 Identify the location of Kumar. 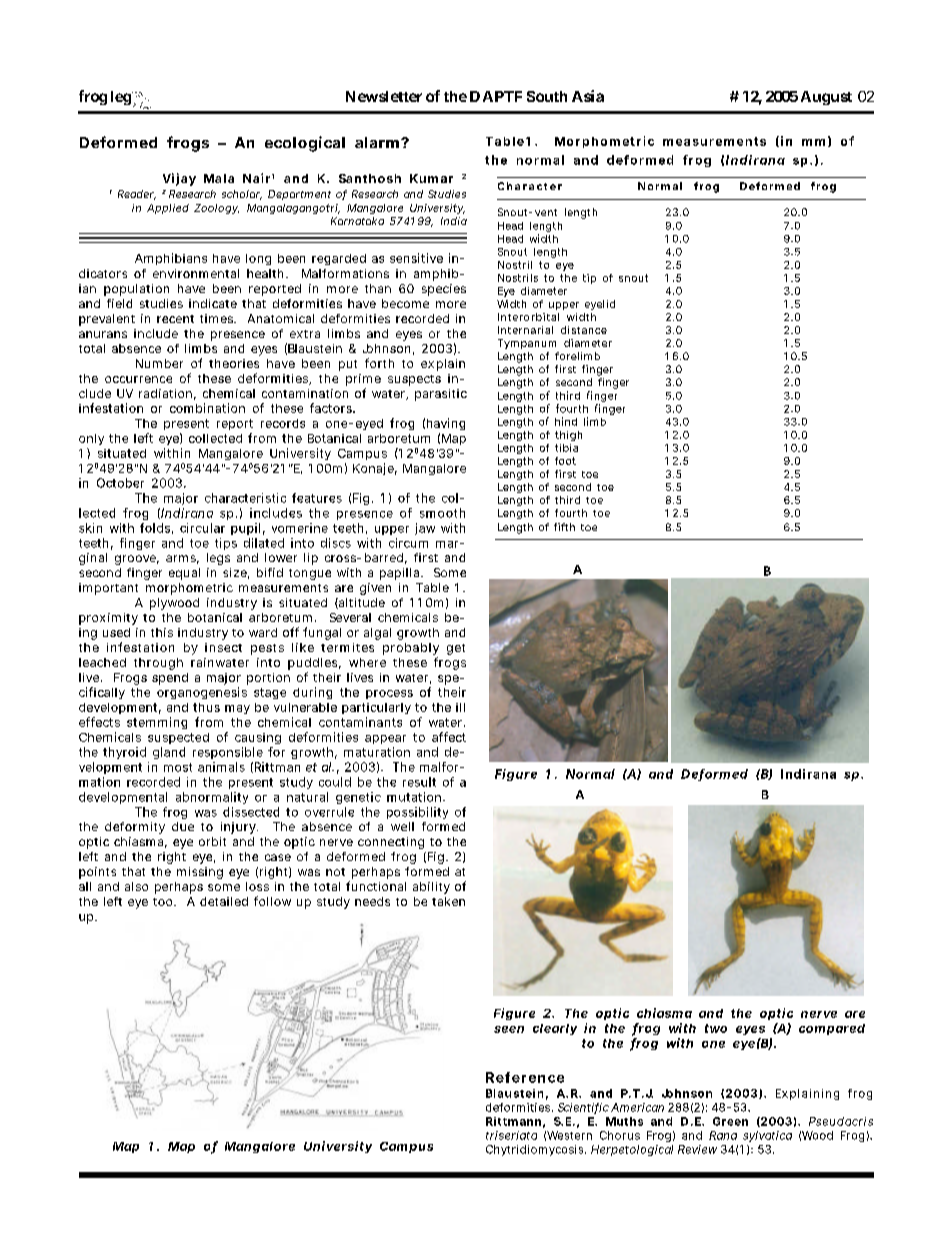
(431, 178).
